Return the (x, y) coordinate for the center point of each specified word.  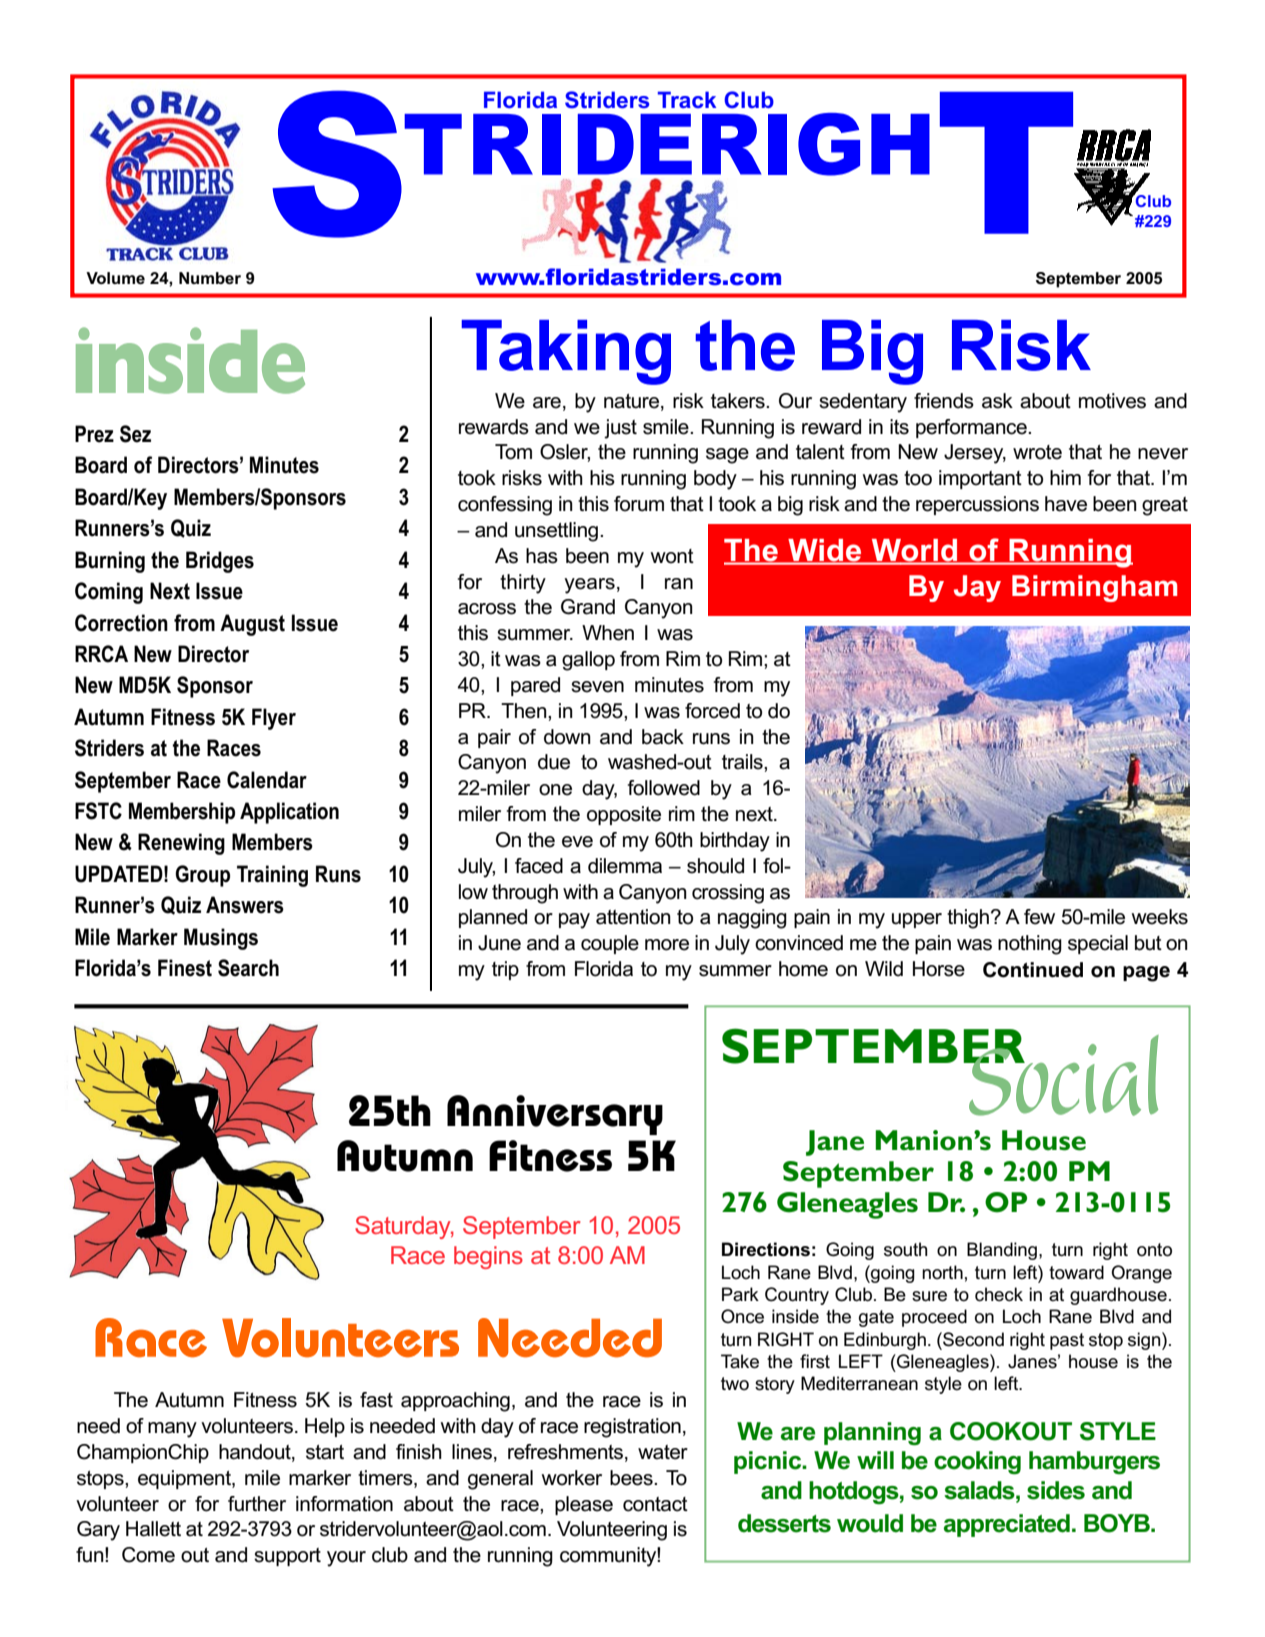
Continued (1033, 970)
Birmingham (1094, 588)
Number (210, 278)
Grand (588, 607)
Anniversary (555, 1115)
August (252, 625)
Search (248, 968)
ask (997, 401)
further (257, 1504)
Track (687, 99)
